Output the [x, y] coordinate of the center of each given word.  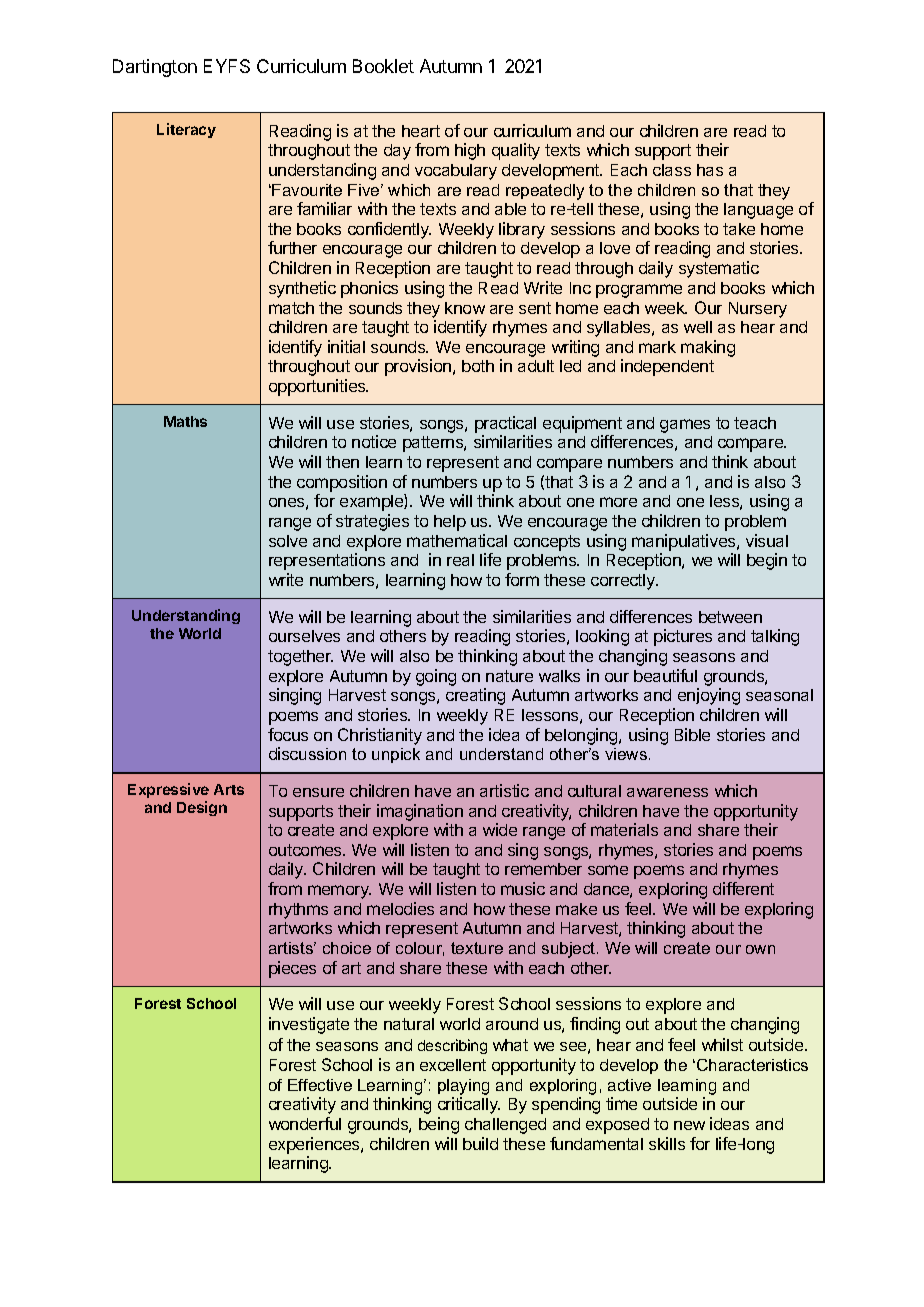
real [460, 560]
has [710, 170]
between [730, 617]
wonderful [305, 1123]
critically [469, 1105]
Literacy [186, 130]
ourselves [304, 636]
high [470, 151]
